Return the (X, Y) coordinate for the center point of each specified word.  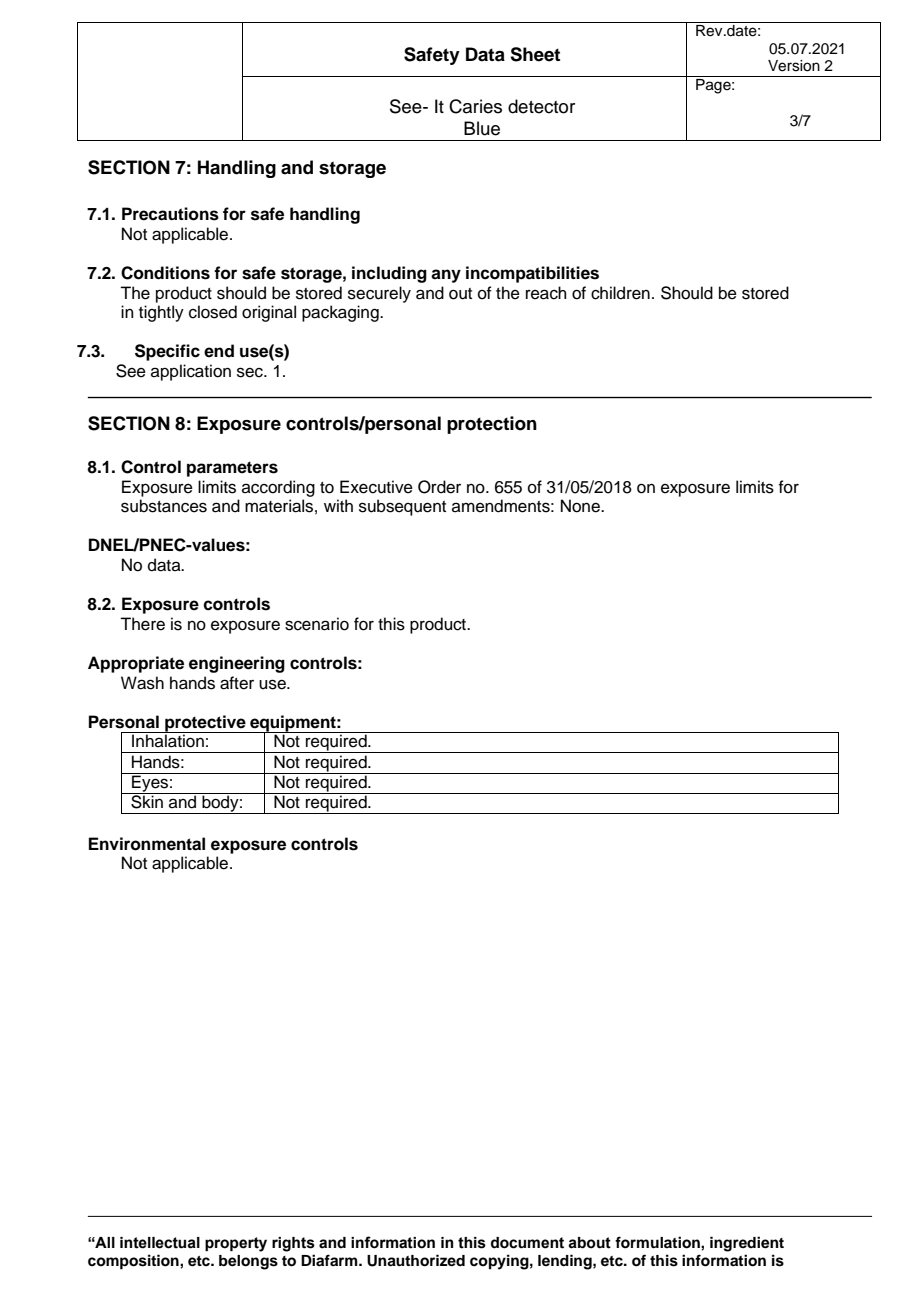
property (236, 1244)
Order (439, 487)
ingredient (747, 1244)
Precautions (170, 214)
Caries (475, 106)
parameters (232, 469)
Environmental (147, 844)
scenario (317, 624)
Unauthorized (416, 1260)
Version (794, 66)
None (581, 506)
